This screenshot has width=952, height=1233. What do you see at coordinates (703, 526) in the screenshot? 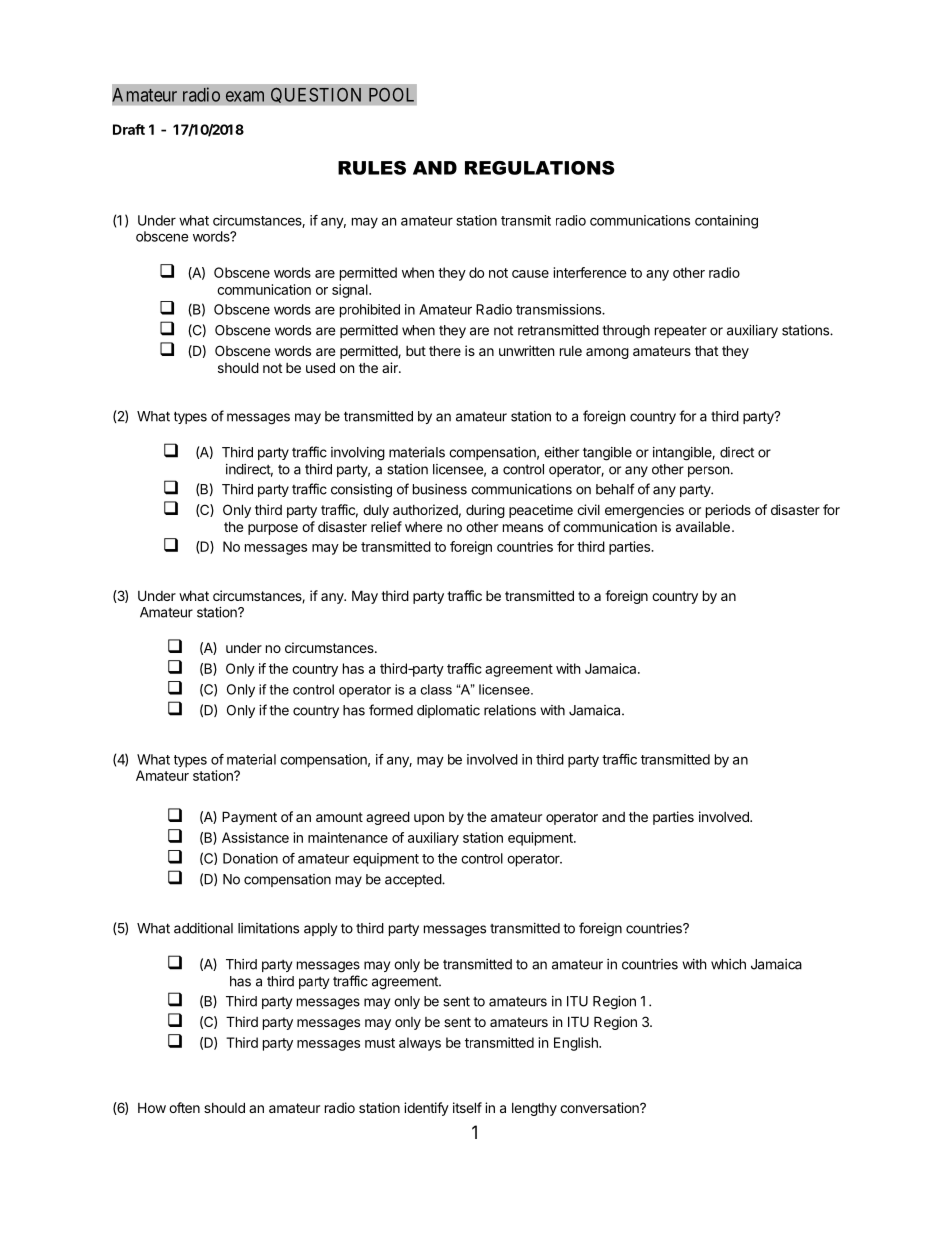
I see `available` at bounding box center [703, 526].
